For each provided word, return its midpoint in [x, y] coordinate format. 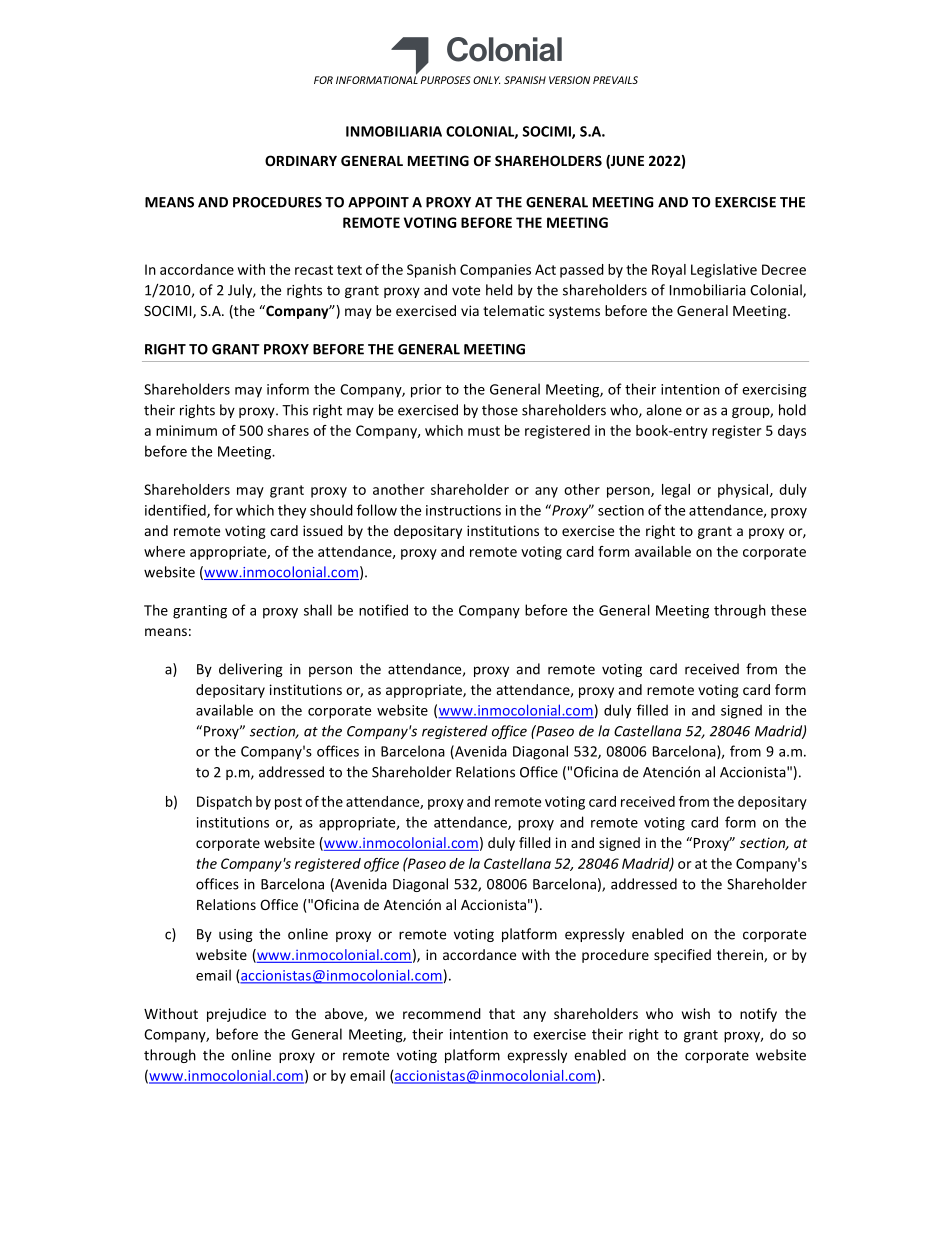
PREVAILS [615, 80]
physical [744, 491]
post [288, 803]
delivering [251, 670]
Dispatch [224, 803]
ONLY [486, 80]
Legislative [724, 271]
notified [383, 610]
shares [288, 430]
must [484, 431]
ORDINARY [301, 160]
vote [466, 291]
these [788, 610]
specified [682, 956]
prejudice [236, 1015]
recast [314, 270]
